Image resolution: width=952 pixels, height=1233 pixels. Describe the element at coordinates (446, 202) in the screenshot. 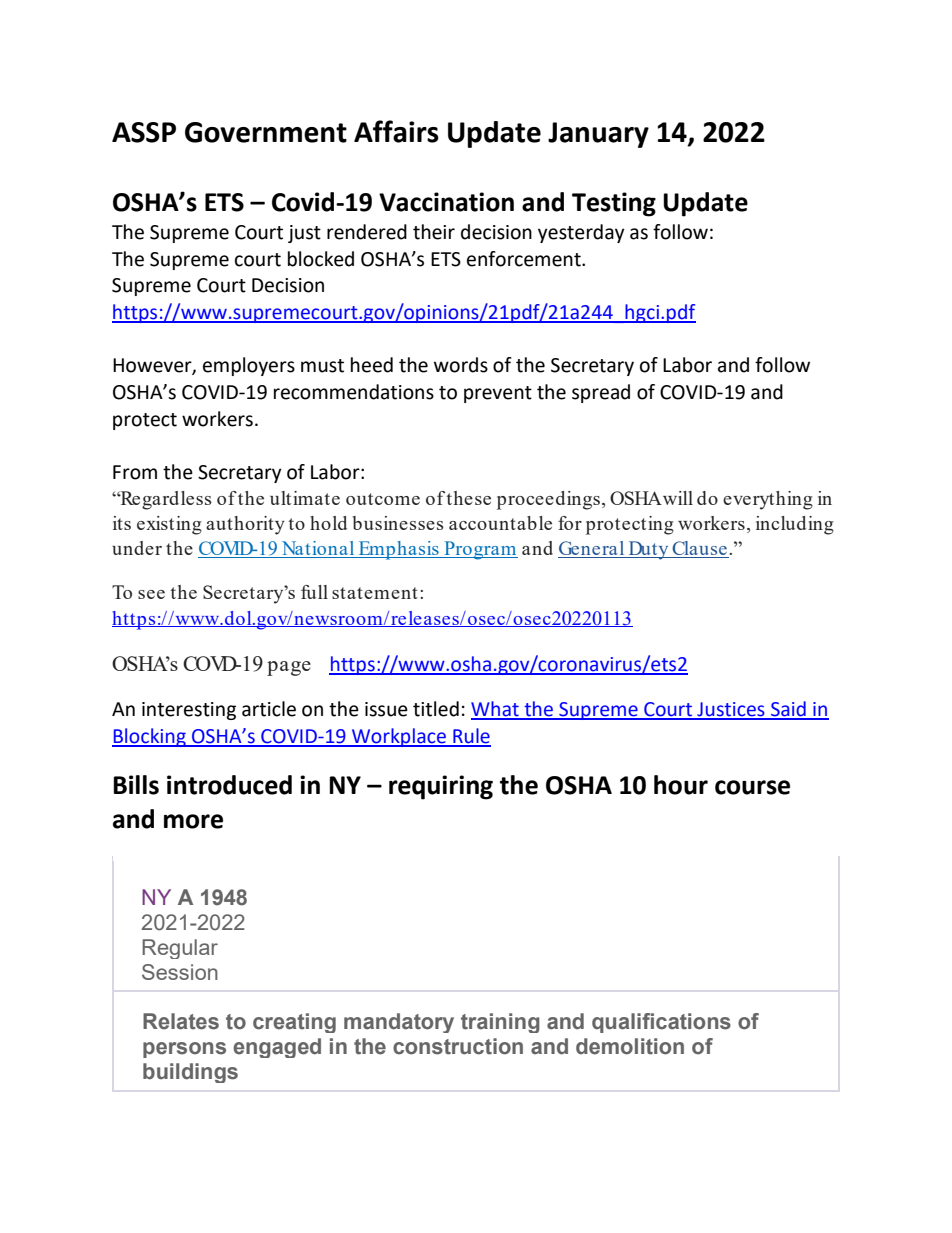

I see `Vaccination` at that location.
